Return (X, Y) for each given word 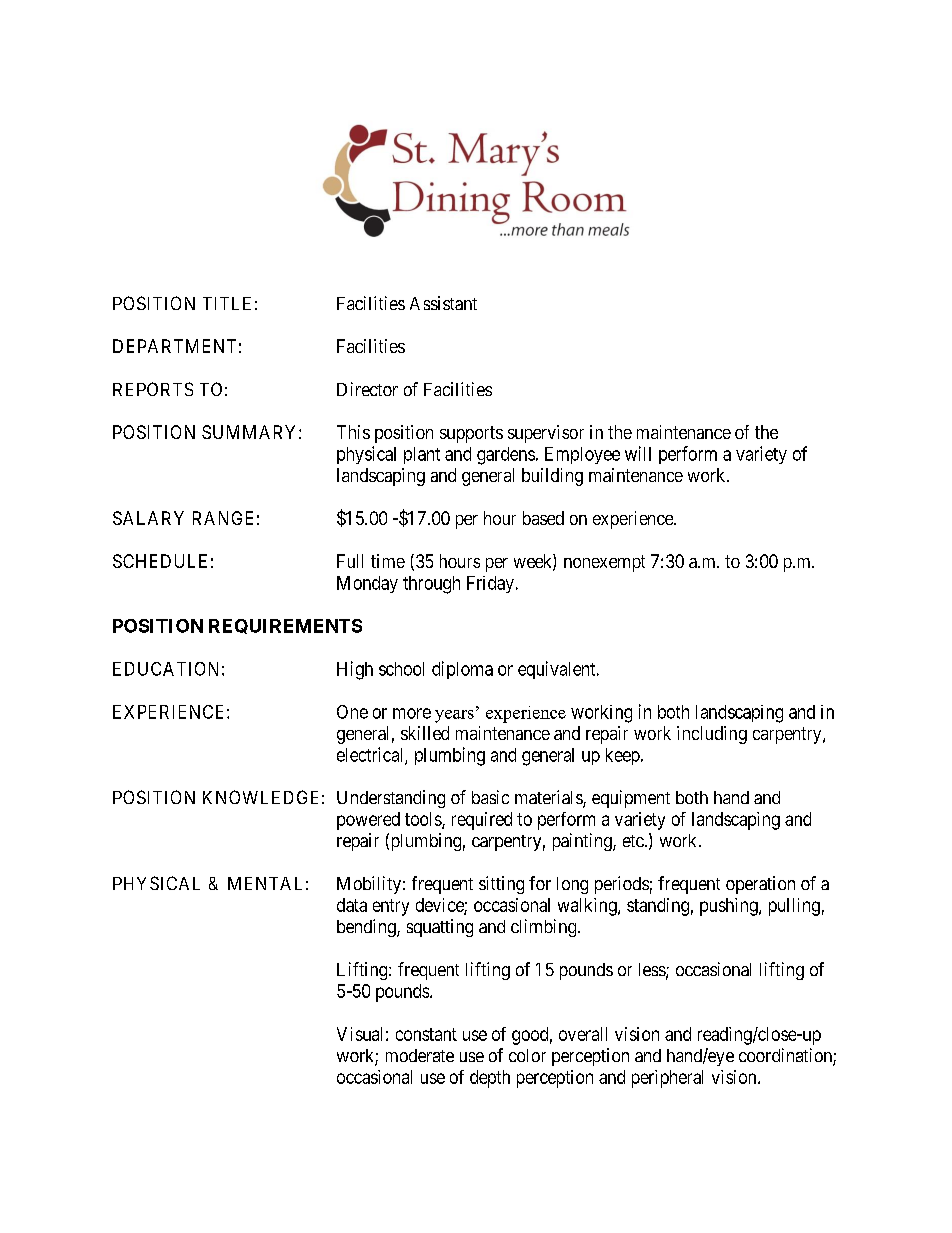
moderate (420, 1055)
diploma (462, 670)
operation (760, 885)
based (543, 518)
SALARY (148, 518)
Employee (582, 455)
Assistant (443, 303)
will (638, 453)
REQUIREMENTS (285, 626)
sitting (501, 885)
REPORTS (153, 389)
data (352, 905)
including (712, 735)
